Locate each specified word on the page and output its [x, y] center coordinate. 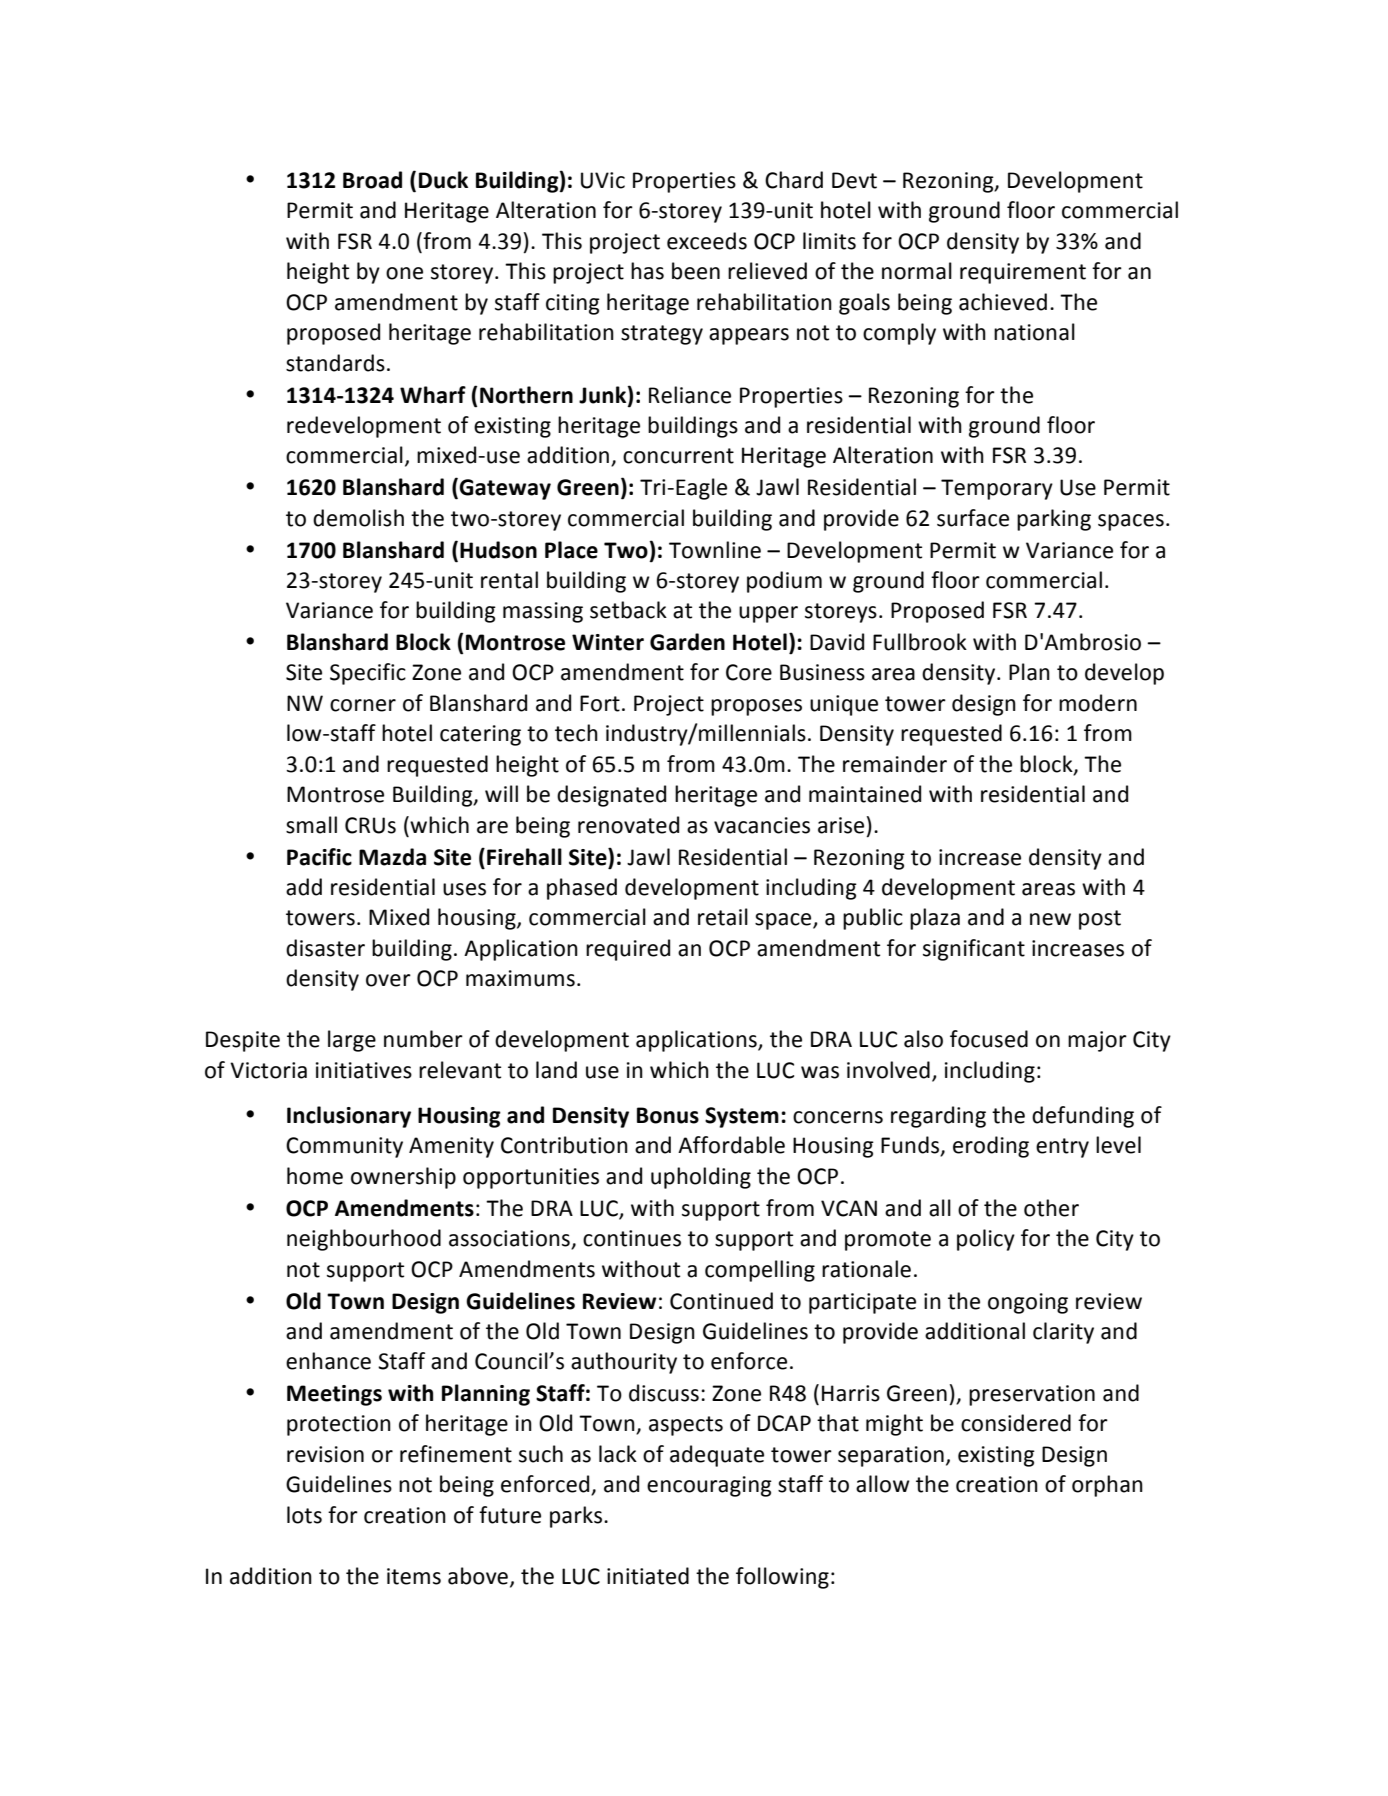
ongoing [1028, 1303]
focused [989, 1039]
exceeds [707, 241]
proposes [756, 707]
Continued [721, 1301]
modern [1098, 703]
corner [363, 705]
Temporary [997, 489]
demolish [358, 518]
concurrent [678, 456]
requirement [1023, 273]
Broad [372, 180]
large [352, 1041]
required [628, 950]
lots [304, 1515]
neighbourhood [364, 1240]
